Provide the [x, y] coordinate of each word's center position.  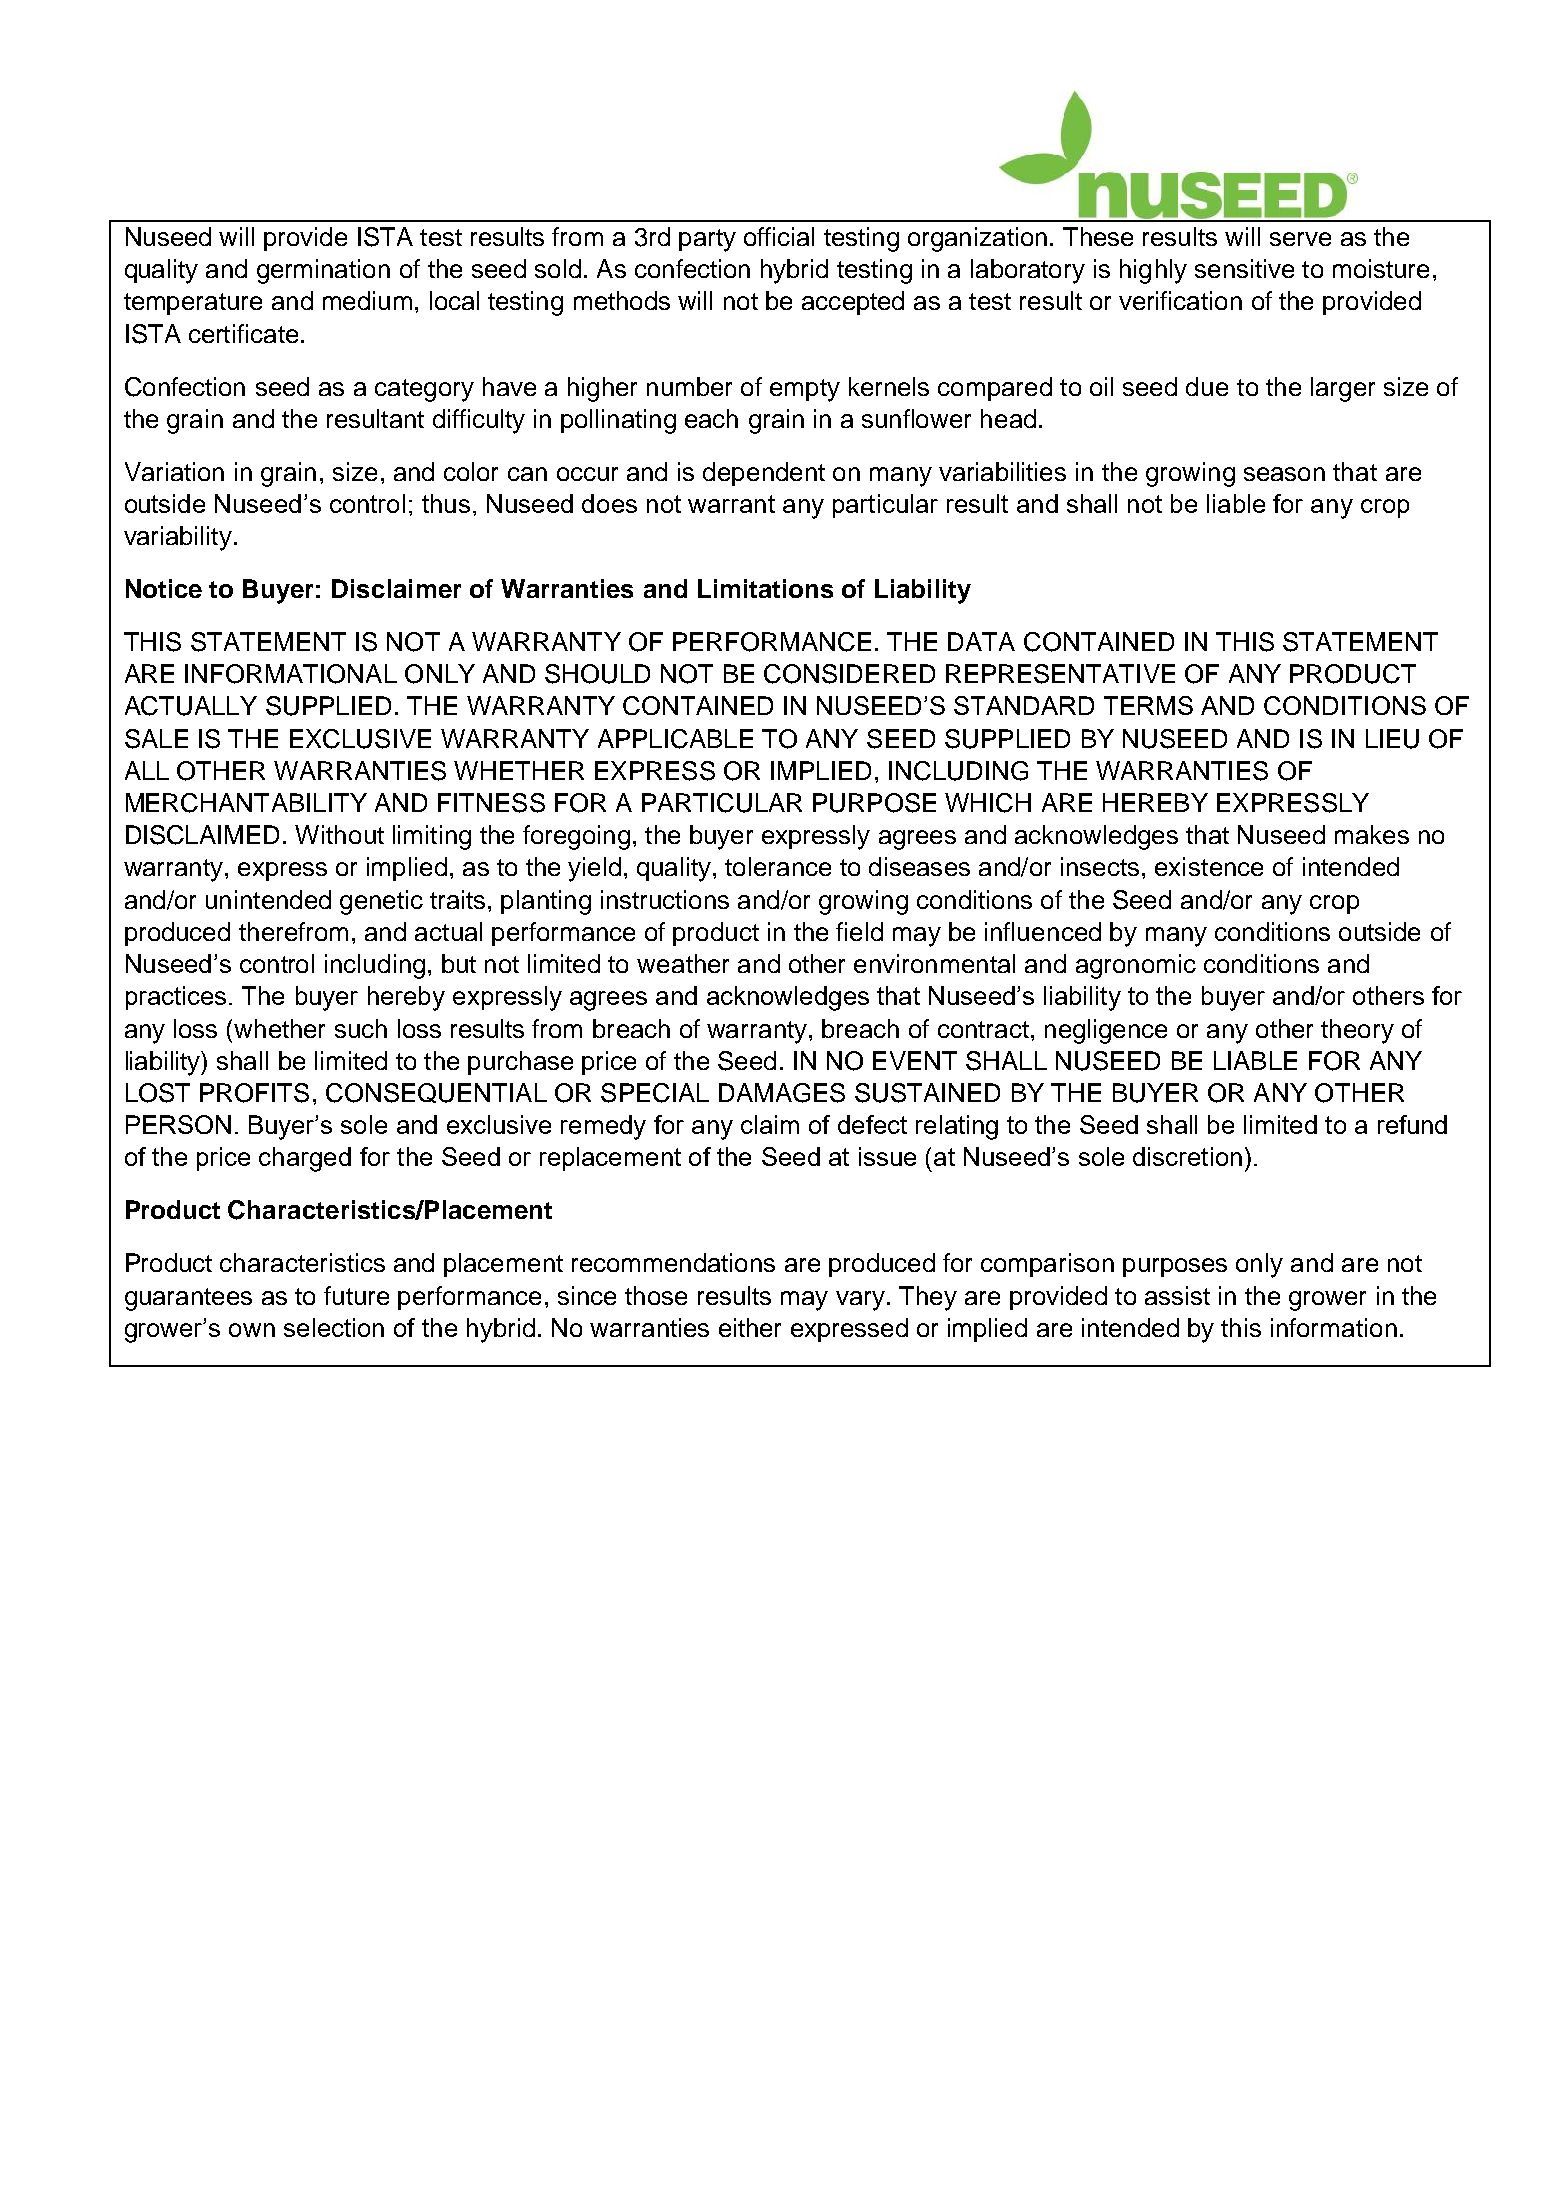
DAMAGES [782, 1093]
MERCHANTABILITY [246, 803]
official [779, 236]
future [356, 1295]
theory [1357, 1031]
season [1284, 474]
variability [178, 538]
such [361, 1028]
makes [1372, 834]
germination [323, 271]
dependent [764, 474]
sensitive [1244, 268]
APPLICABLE [675, 739]
